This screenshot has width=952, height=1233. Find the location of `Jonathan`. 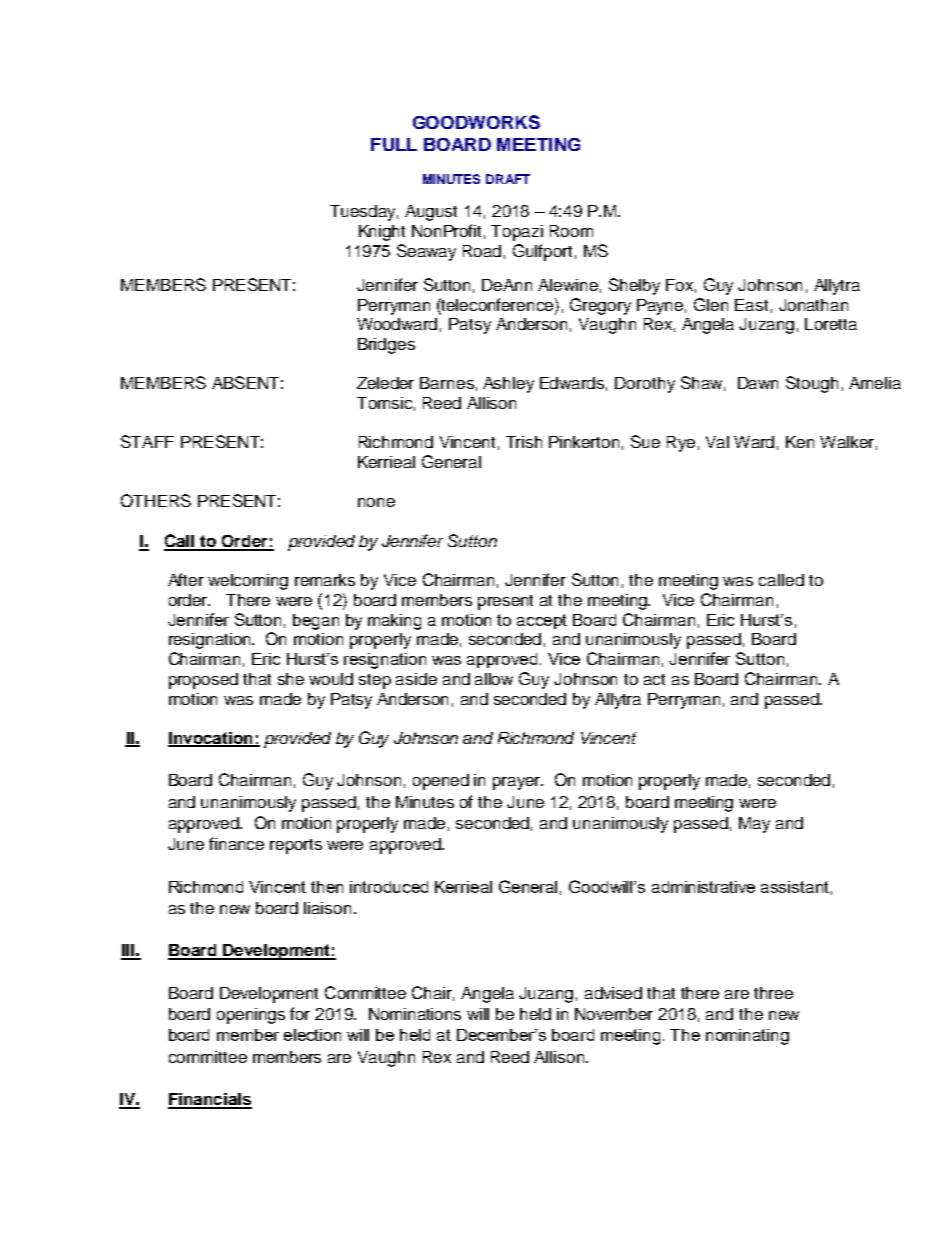

Jonathan is located at coordinates (813, 305).
